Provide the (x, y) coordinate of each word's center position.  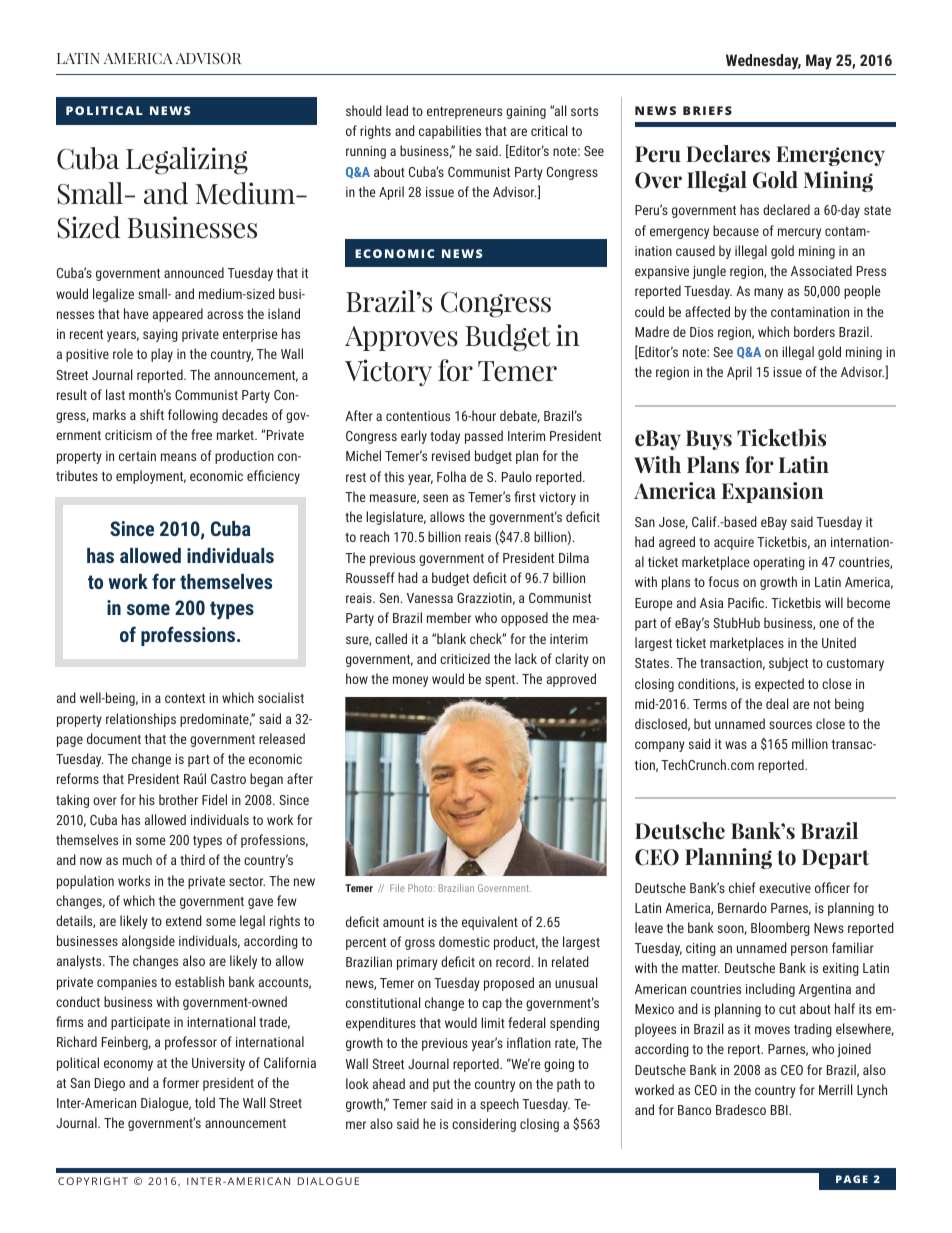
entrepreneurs (464, 113)
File (397, 888)
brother (178, 799)
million (810, 743)
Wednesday (763, 62)
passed (484, 437)
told (205, 1102)
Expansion (773, 492)
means (178, 457)
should (364, 110)
